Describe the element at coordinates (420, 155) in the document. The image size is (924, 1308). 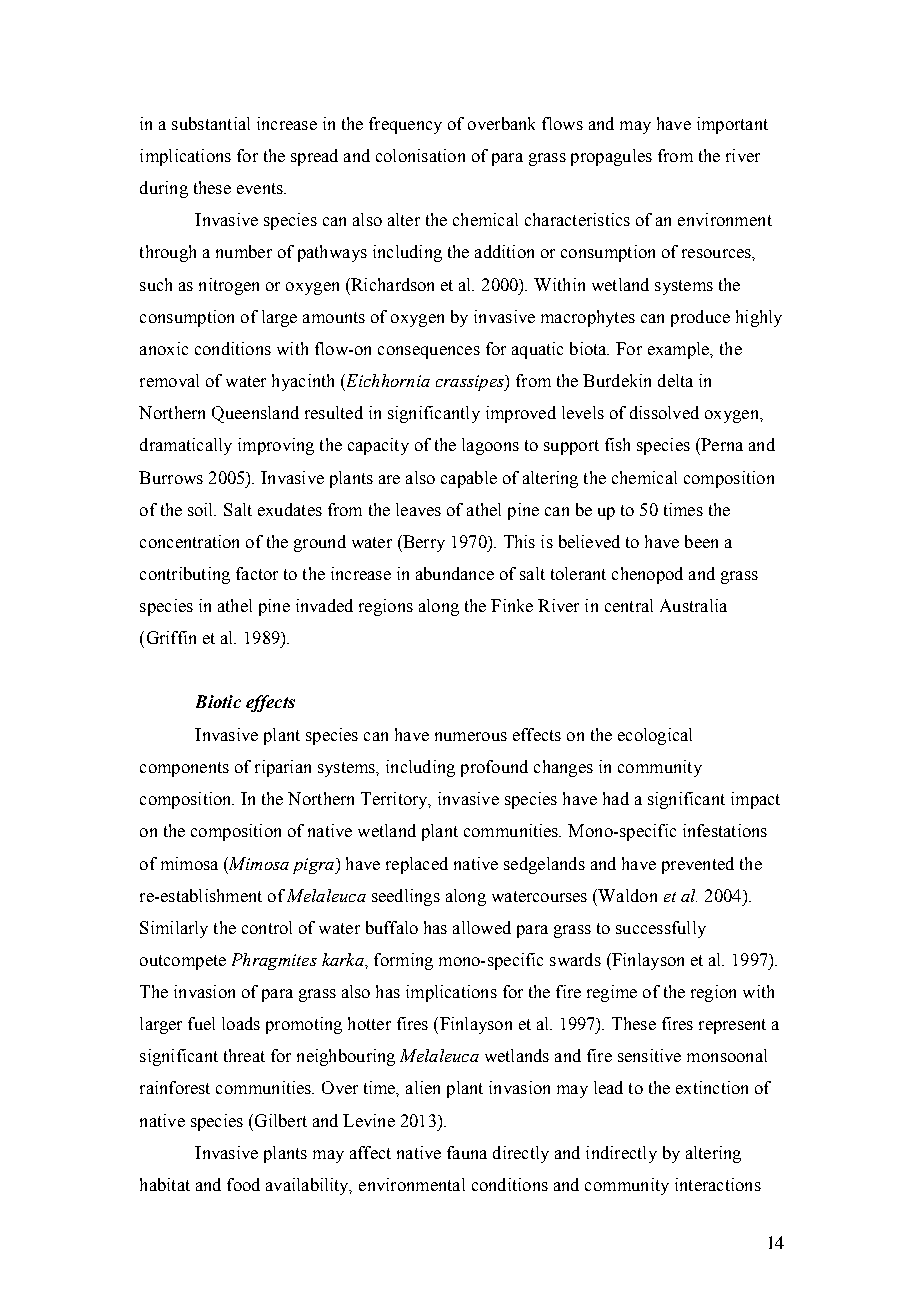
I see `colonisation` at that location.
